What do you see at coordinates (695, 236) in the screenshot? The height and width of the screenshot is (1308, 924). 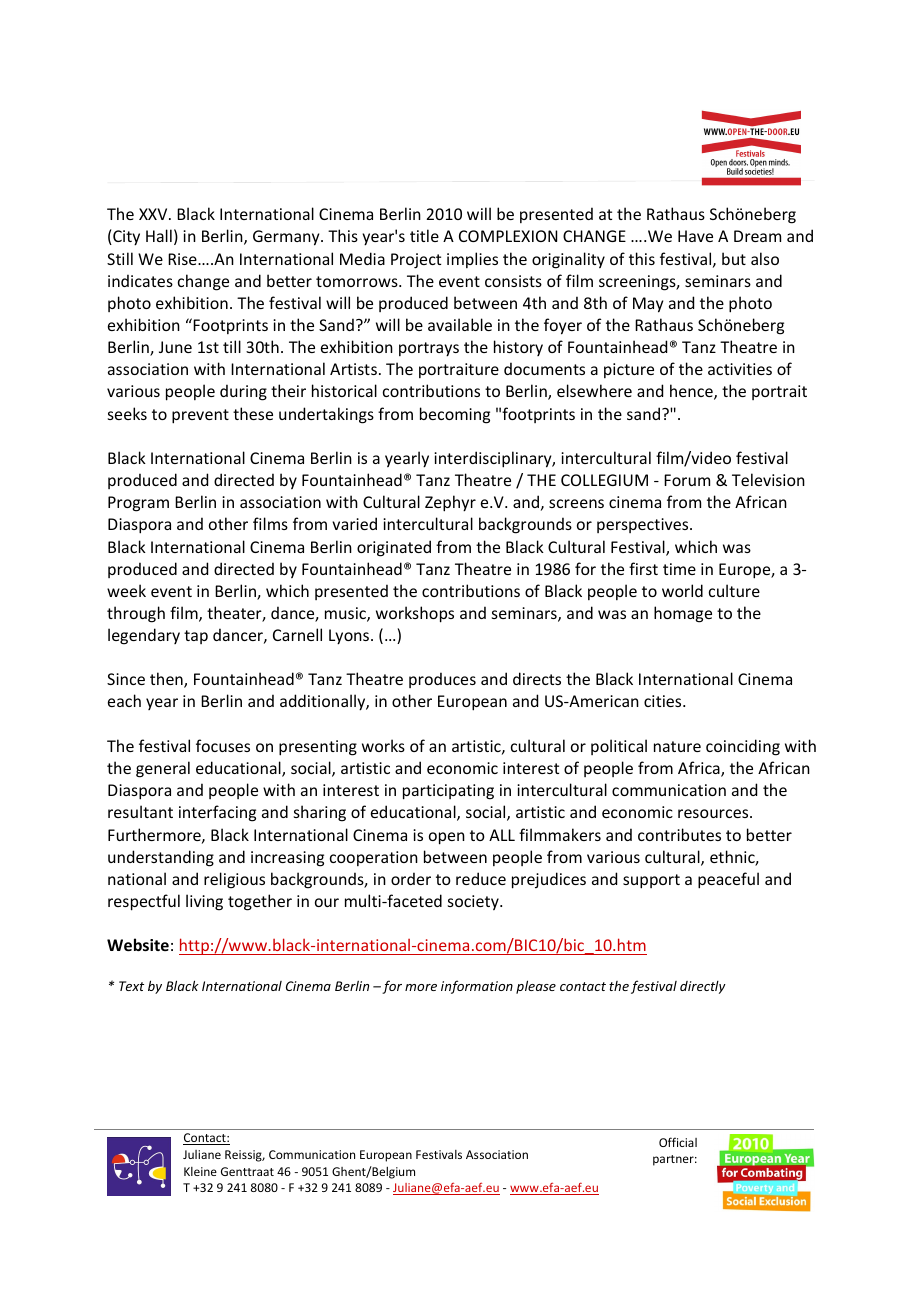 I see `Have` at bounding box center [695, 236].
